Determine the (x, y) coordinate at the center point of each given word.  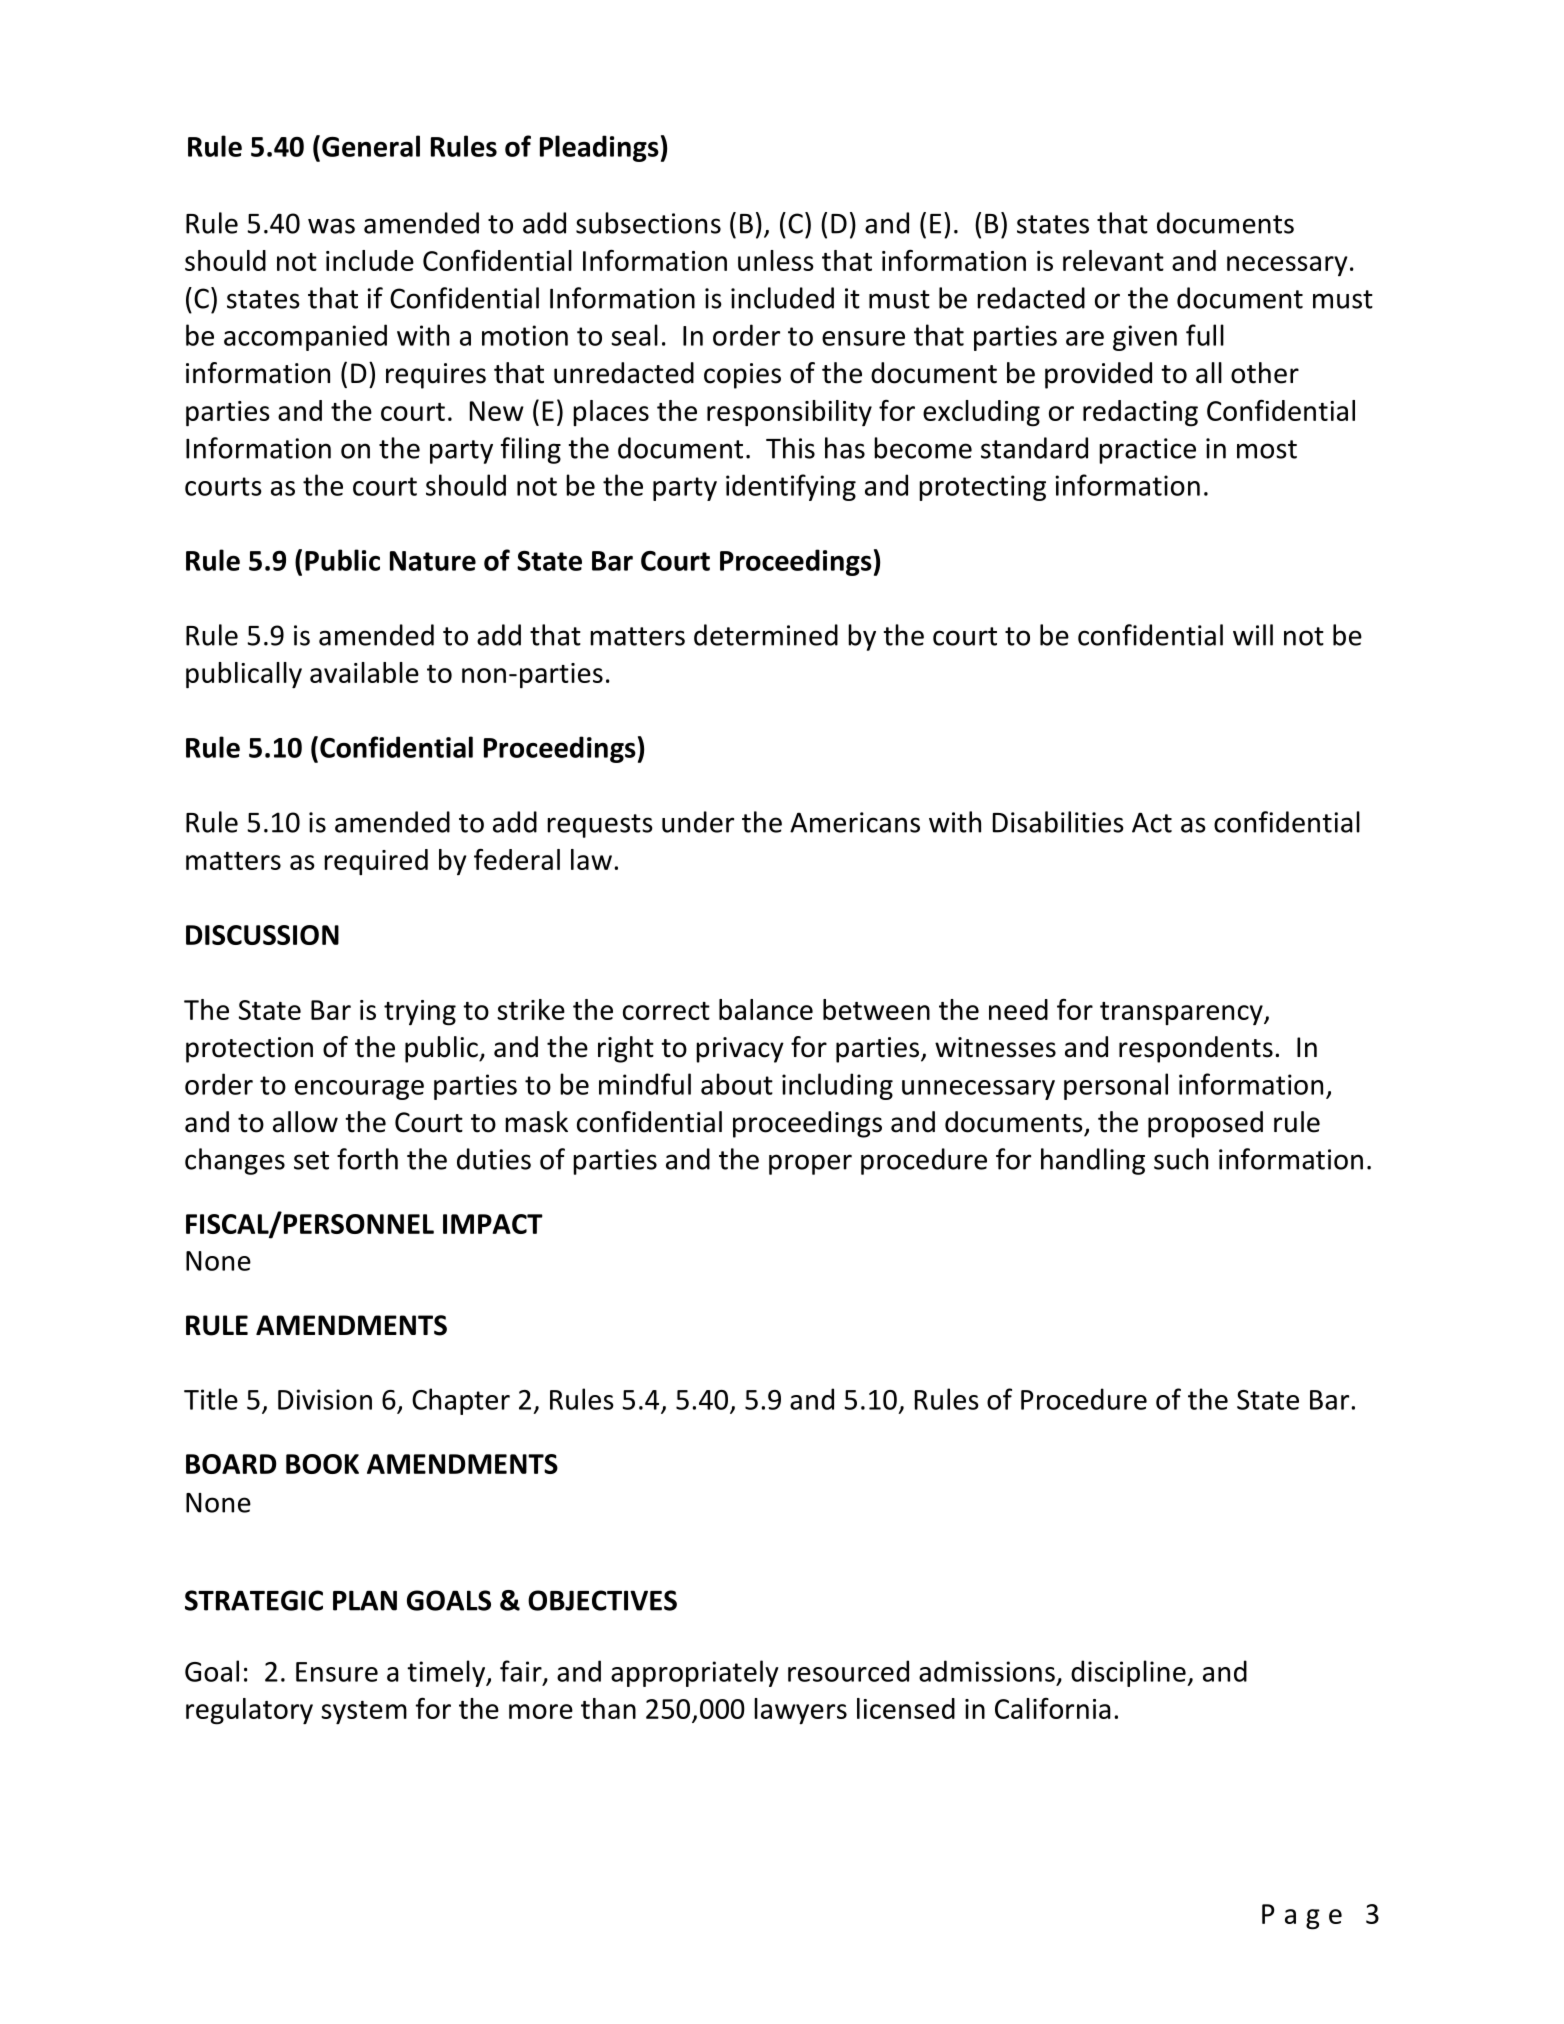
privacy (740, 1050)
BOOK (322, 1464)
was (331, 226)
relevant (1113, 260)
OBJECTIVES (602, 1600)
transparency (1182, 1013)
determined (766, 635)
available (364, 672)
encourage (359, 1090)
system (364, 1712)
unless (776, 260)
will (1253, 635)
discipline (1129, 1673)
